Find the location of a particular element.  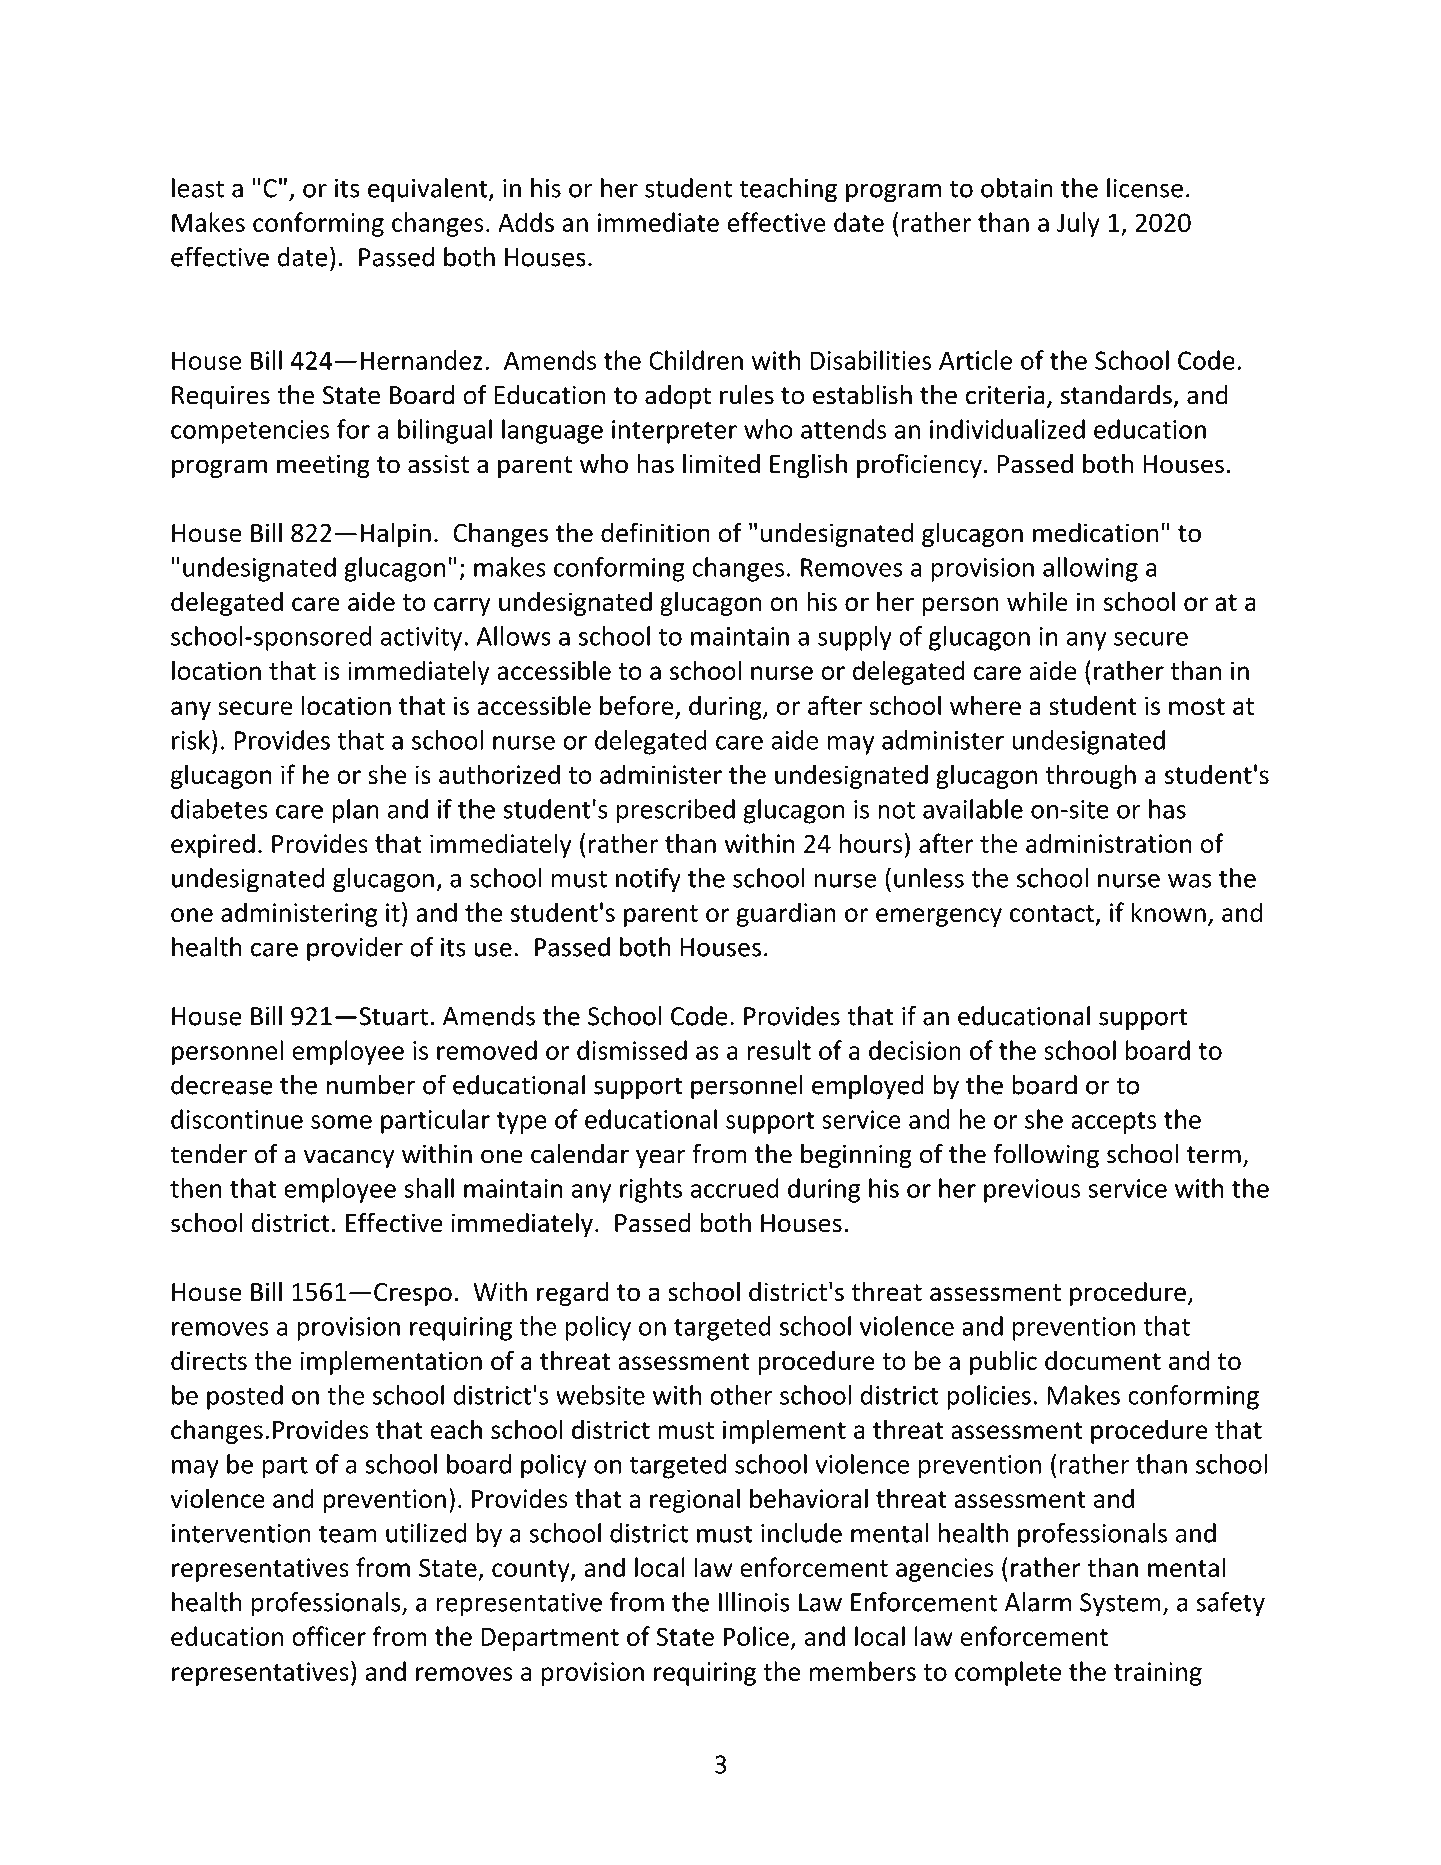

officer is located at coordinates (329, 1636).
